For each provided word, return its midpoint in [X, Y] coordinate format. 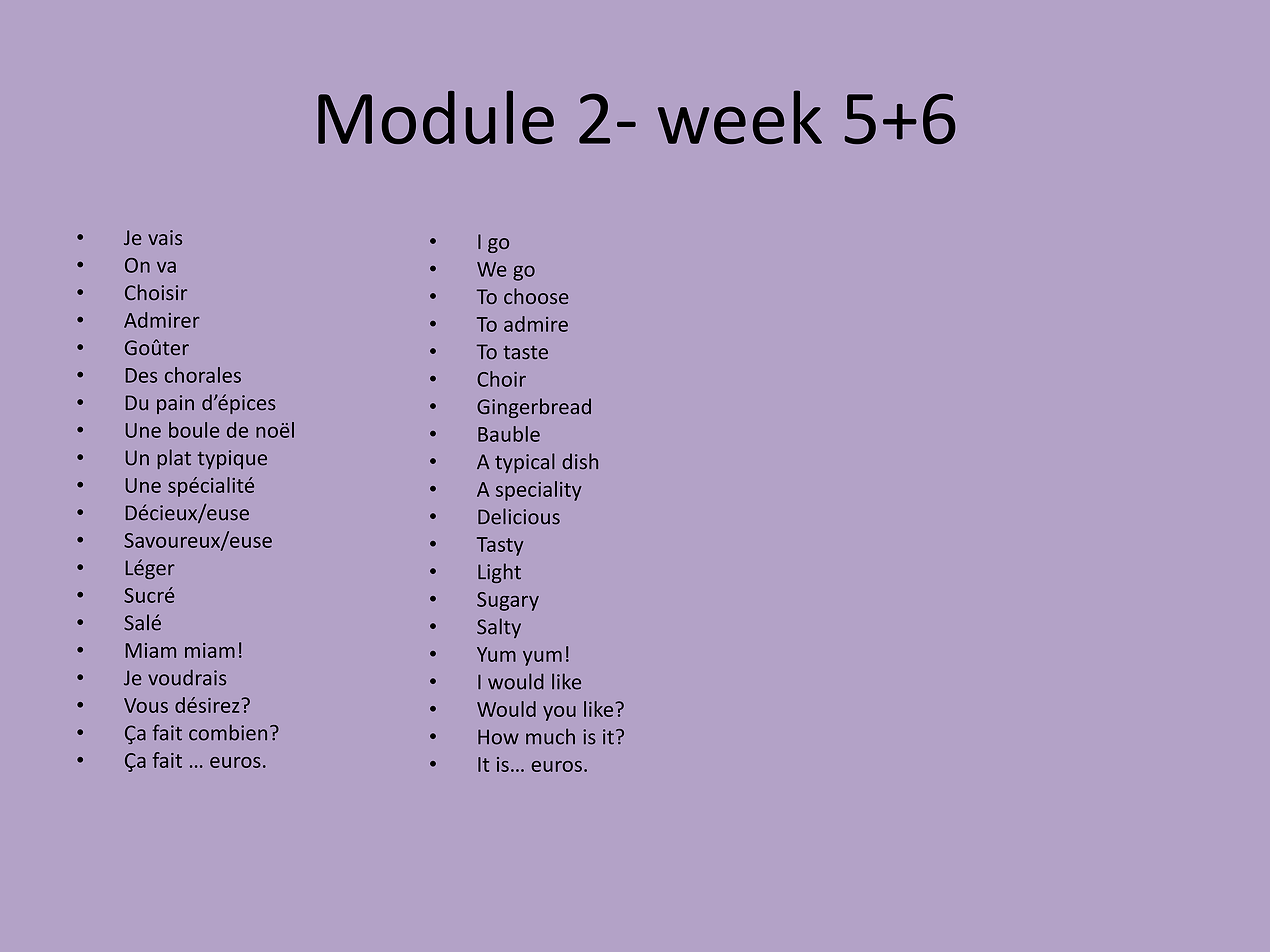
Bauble [509, 434]
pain [175, 404]
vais [165, 237]
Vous [146, 705]
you [559, 713]
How [498, 737]
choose [536, 296]
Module [436, 117]
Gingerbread [534, 408]
